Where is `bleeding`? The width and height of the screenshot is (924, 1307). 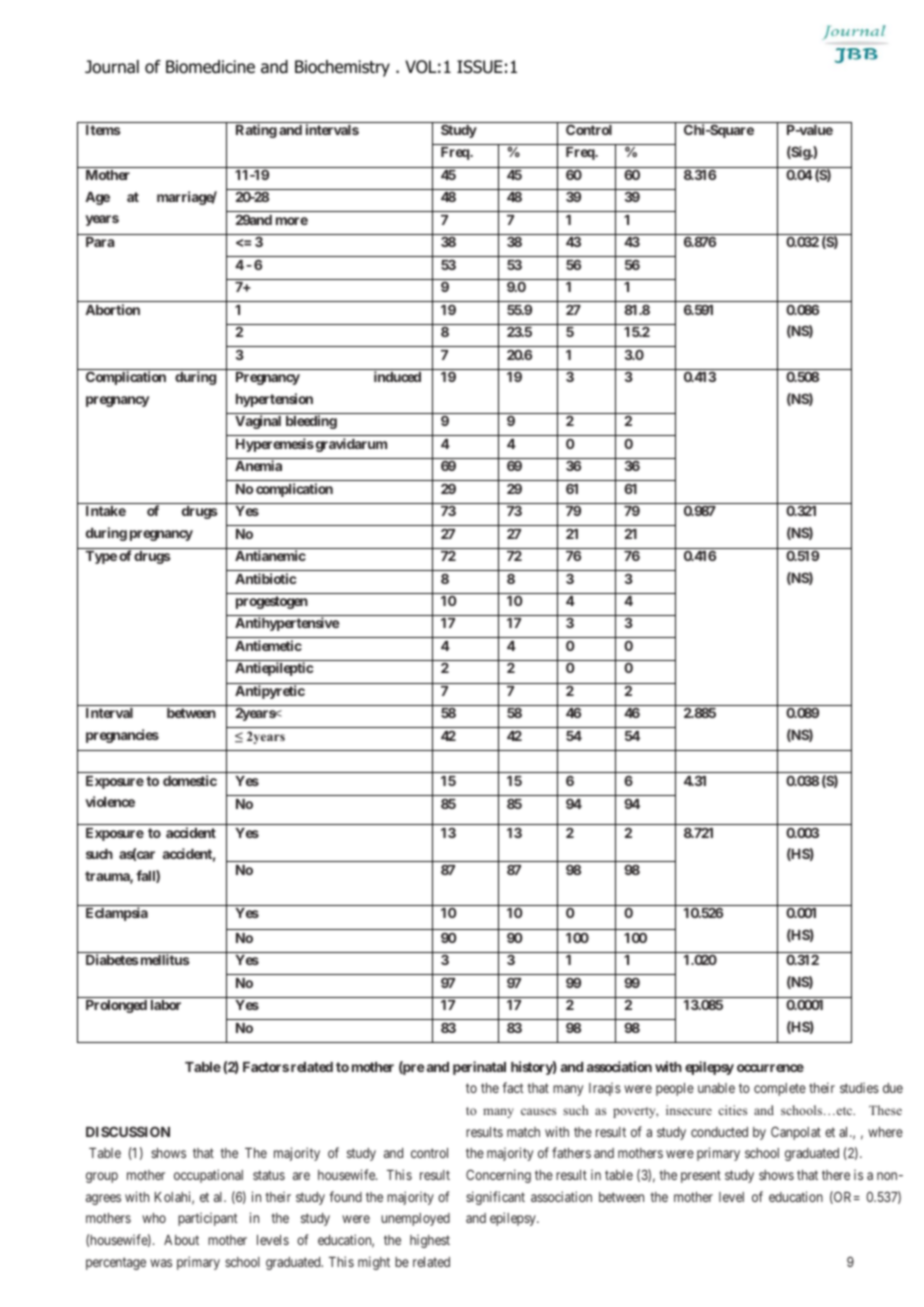 bleeding is located at coordinates (311, 422).
